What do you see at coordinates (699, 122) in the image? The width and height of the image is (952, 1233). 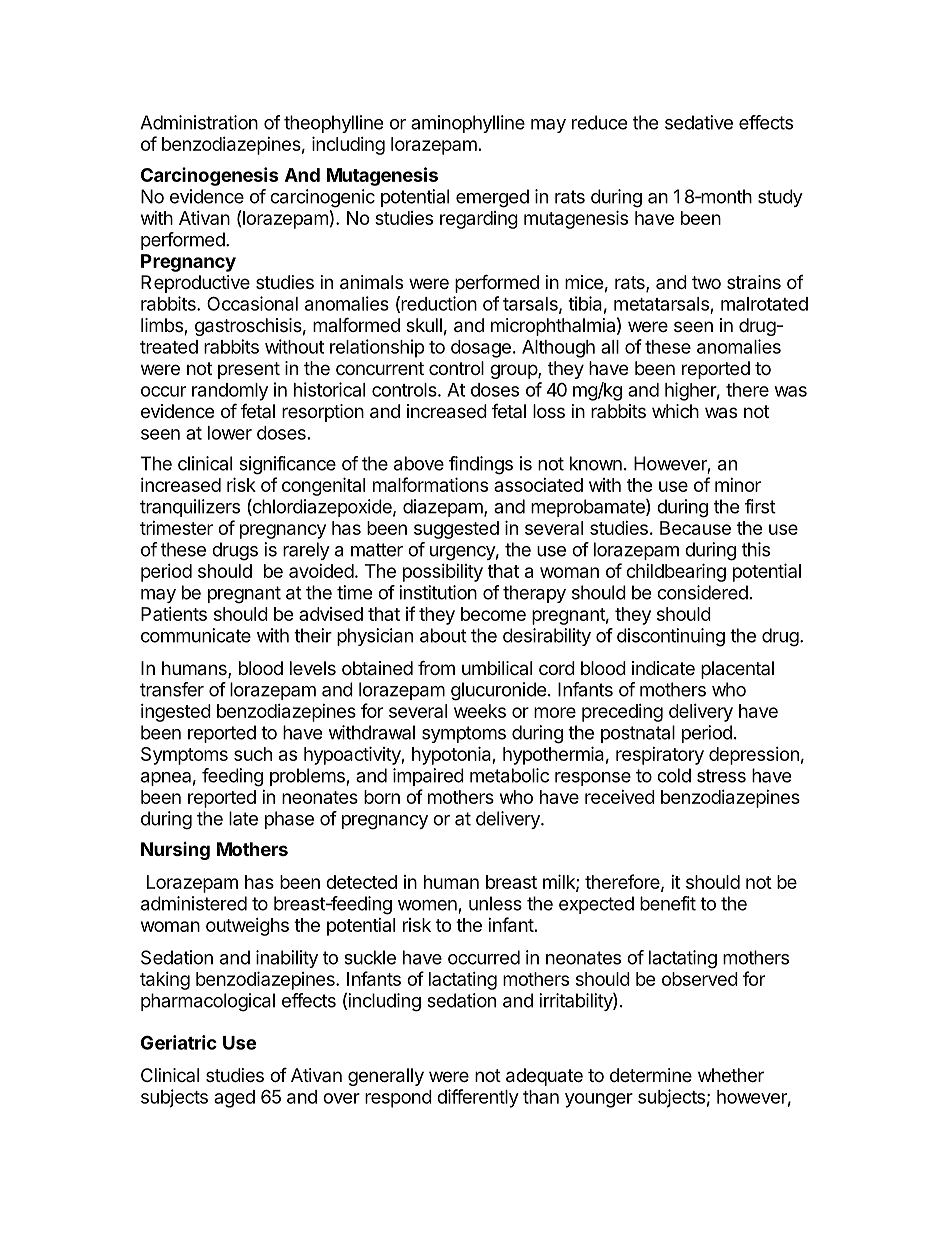 I see `sedative` at bounding box center [699, 122].
